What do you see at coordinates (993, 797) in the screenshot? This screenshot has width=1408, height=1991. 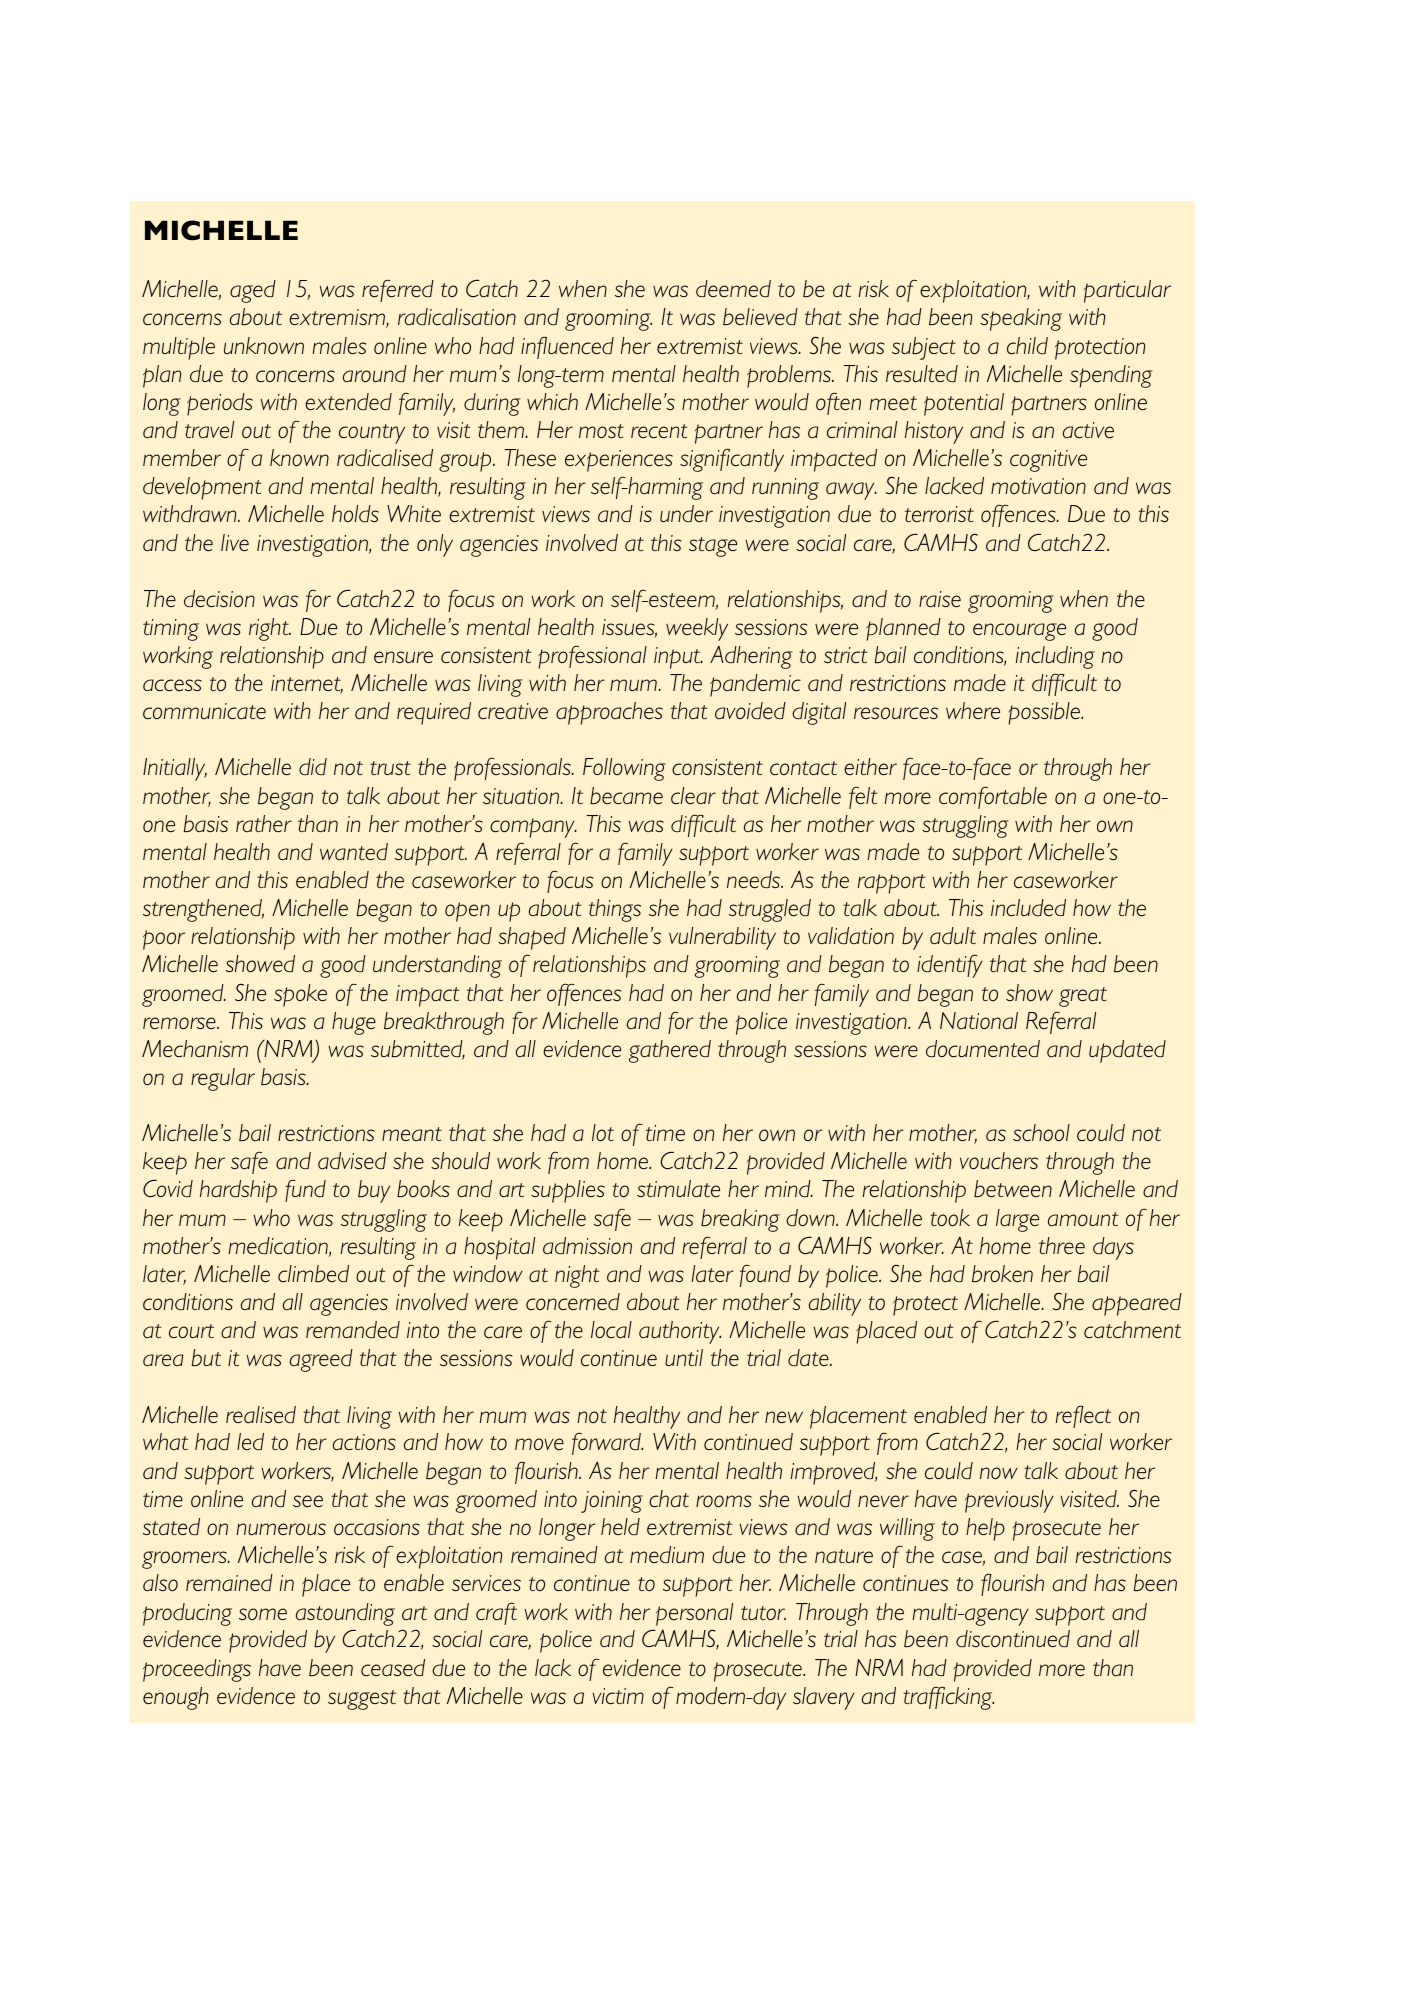 I see `comfortable` at bounding box center [993, 797].
